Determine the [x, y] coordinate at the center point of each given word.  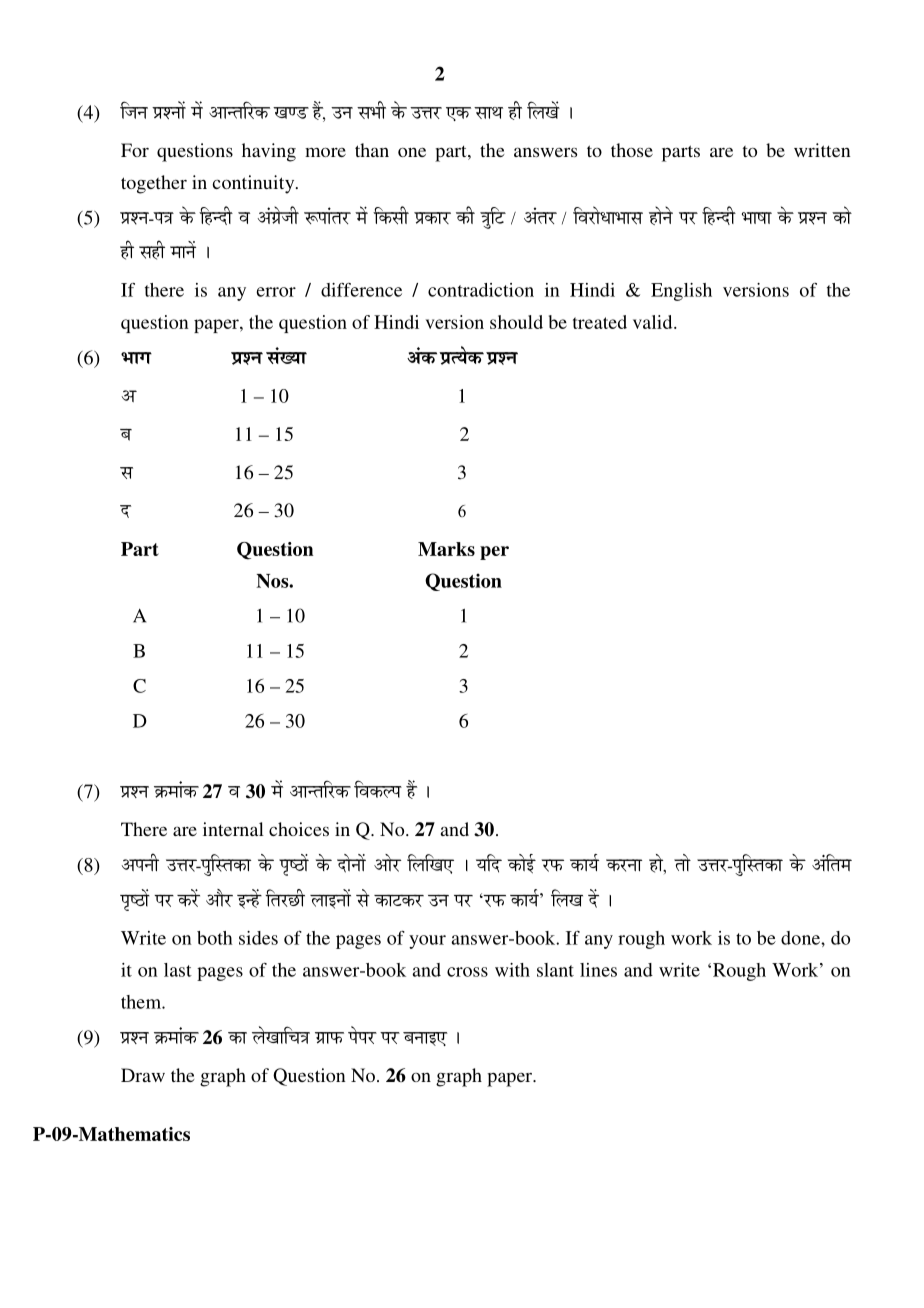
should [516, 322]
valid [654, 322]
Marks [446, 549]
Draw [143, 1075]
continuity [254, 184]
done [801, 938]
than [372, 150]
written [822, 150]
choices [299, 829]
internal [233, 829]
